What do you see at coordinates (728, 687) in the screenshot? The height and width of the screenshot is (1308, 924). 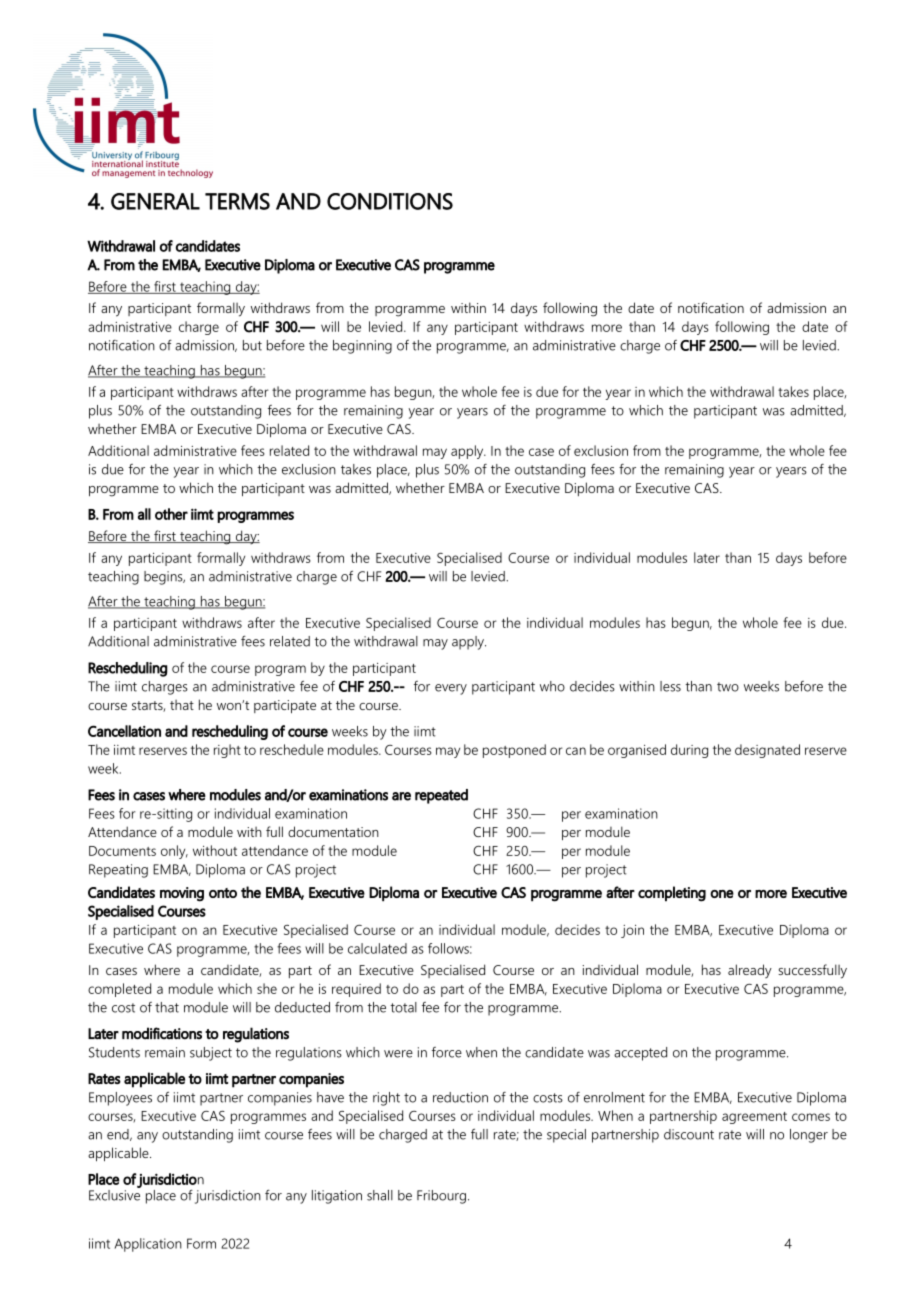 I see `two` at bounding box center [728, 687].
